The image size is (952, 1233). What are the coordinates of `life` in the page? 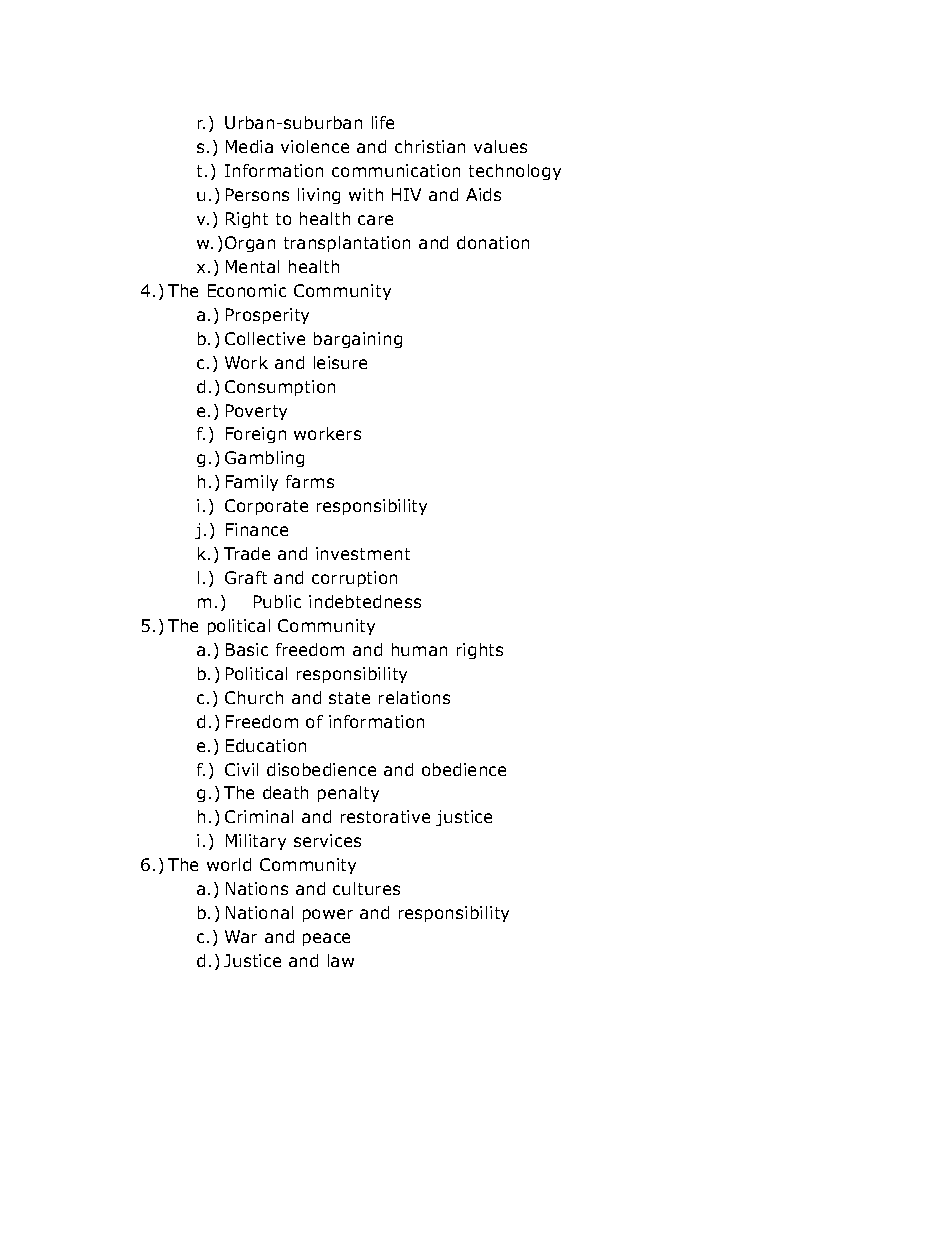 It's located at (383, 122).
